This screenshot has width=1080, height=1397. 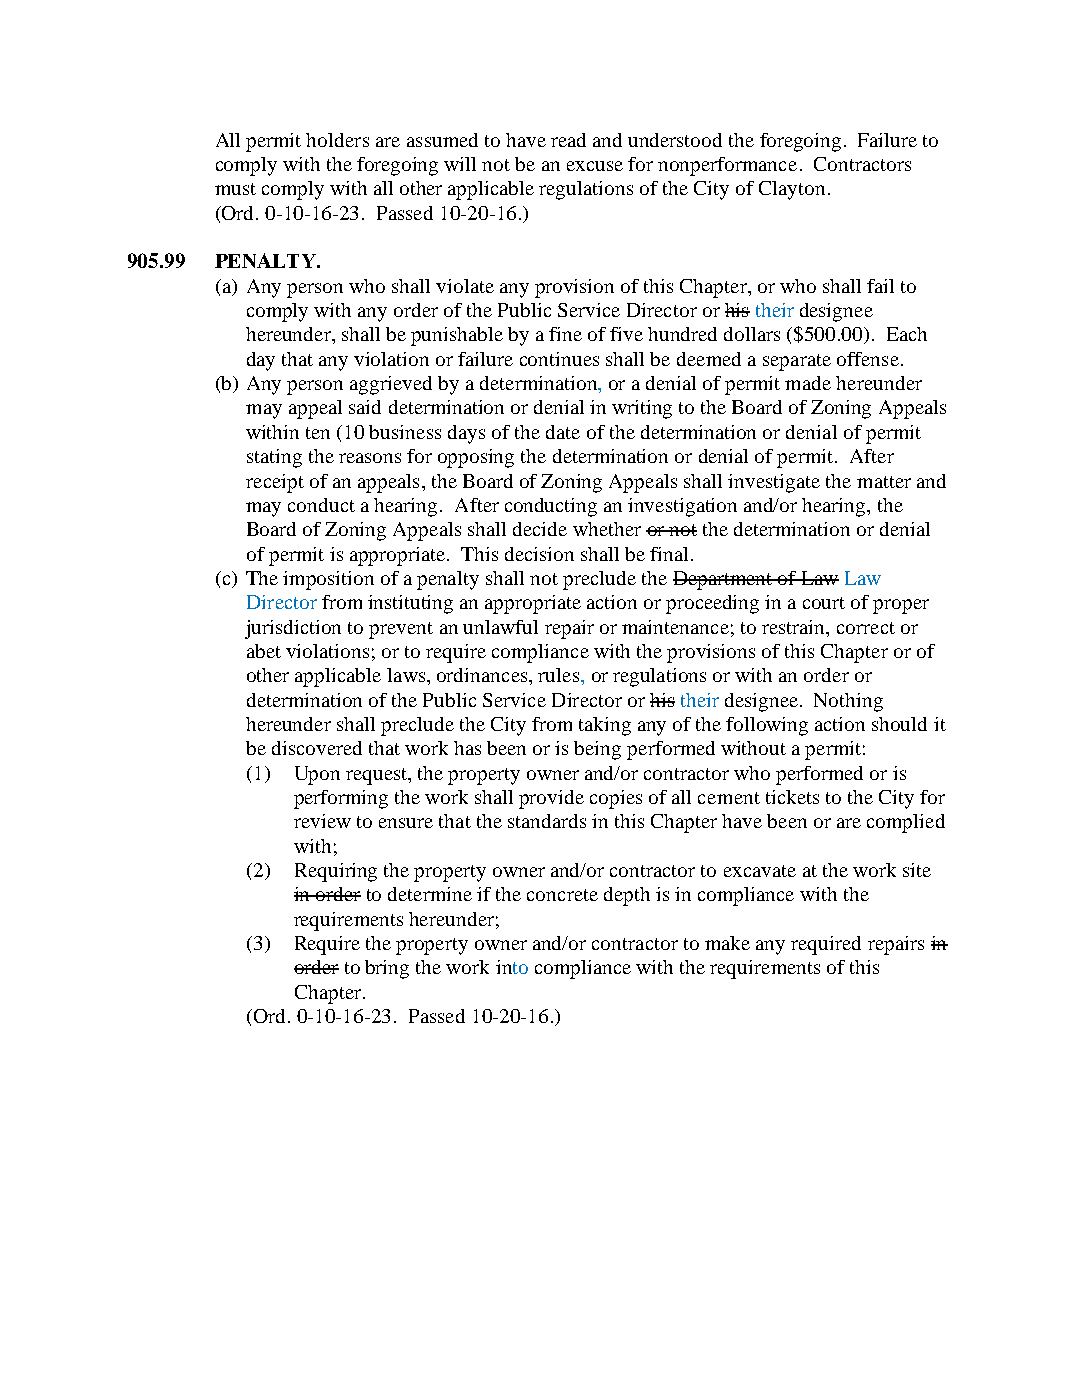 What do you see at coordinates (563, 432) in the screenshot?
I see `date` at bounding box center [563, 432].
